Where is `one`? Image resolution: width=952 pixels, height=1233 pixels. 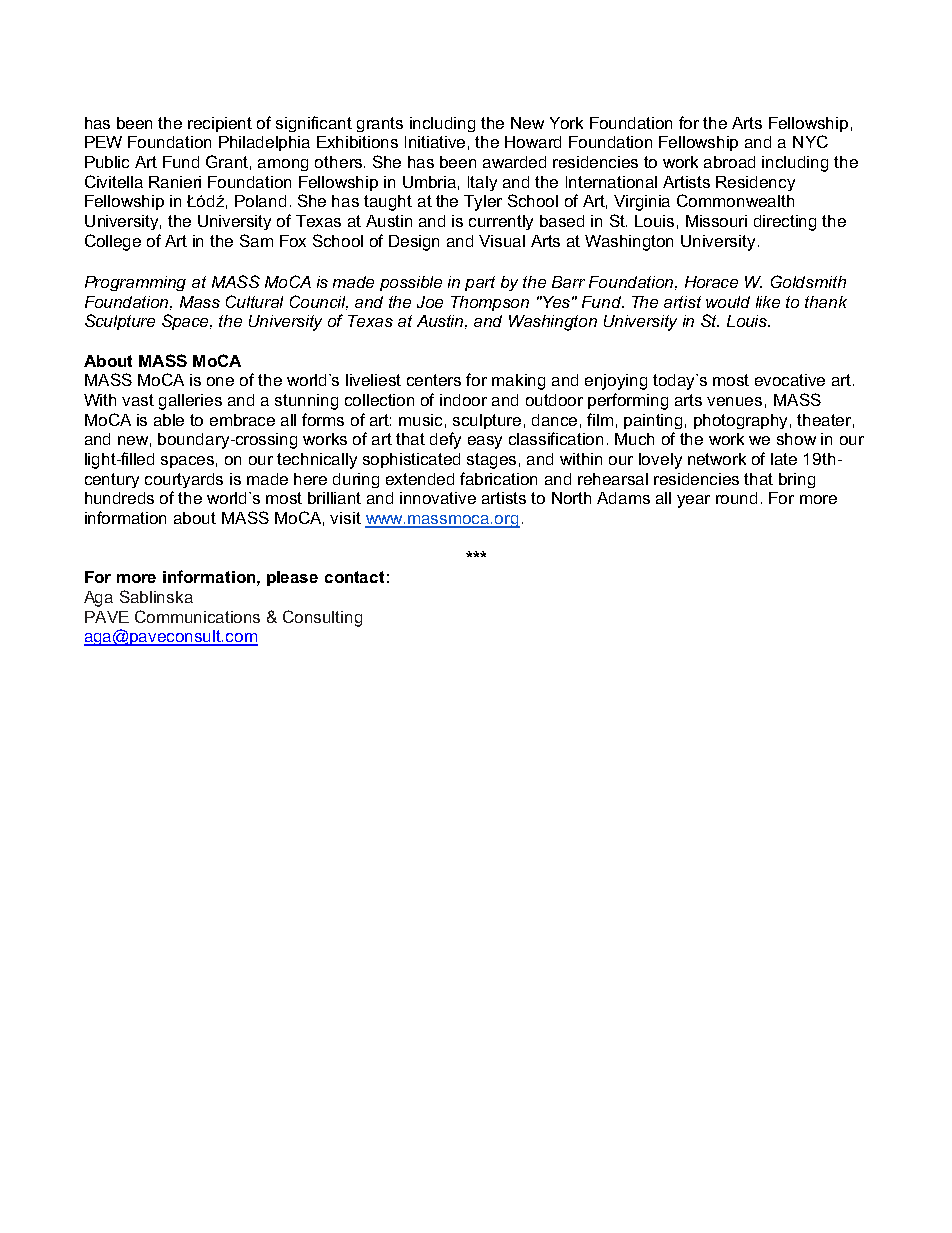 one is located at coordinates (220, 381).
